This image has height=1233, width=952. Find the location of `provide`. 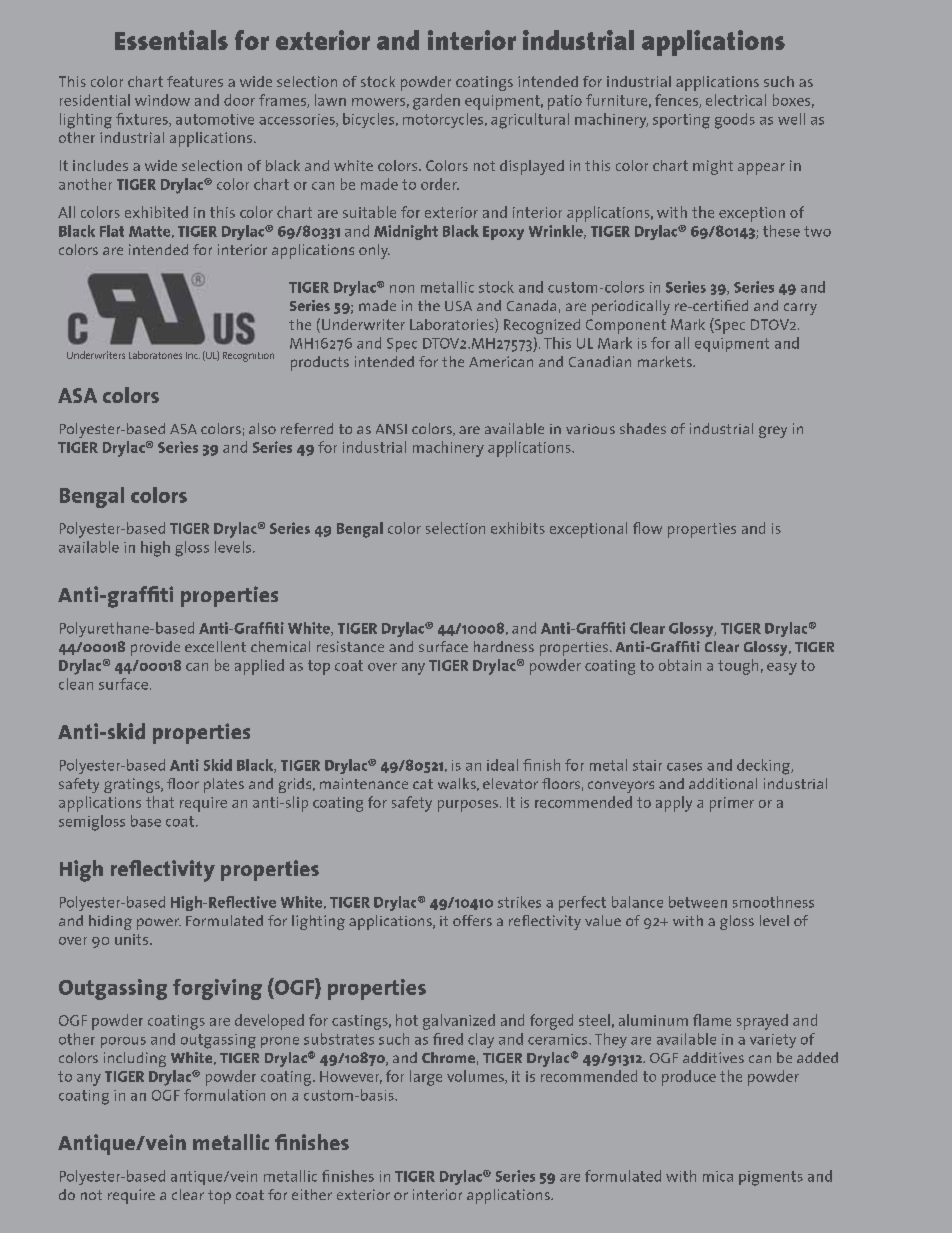

provide is located at coordinates (155, 648).
